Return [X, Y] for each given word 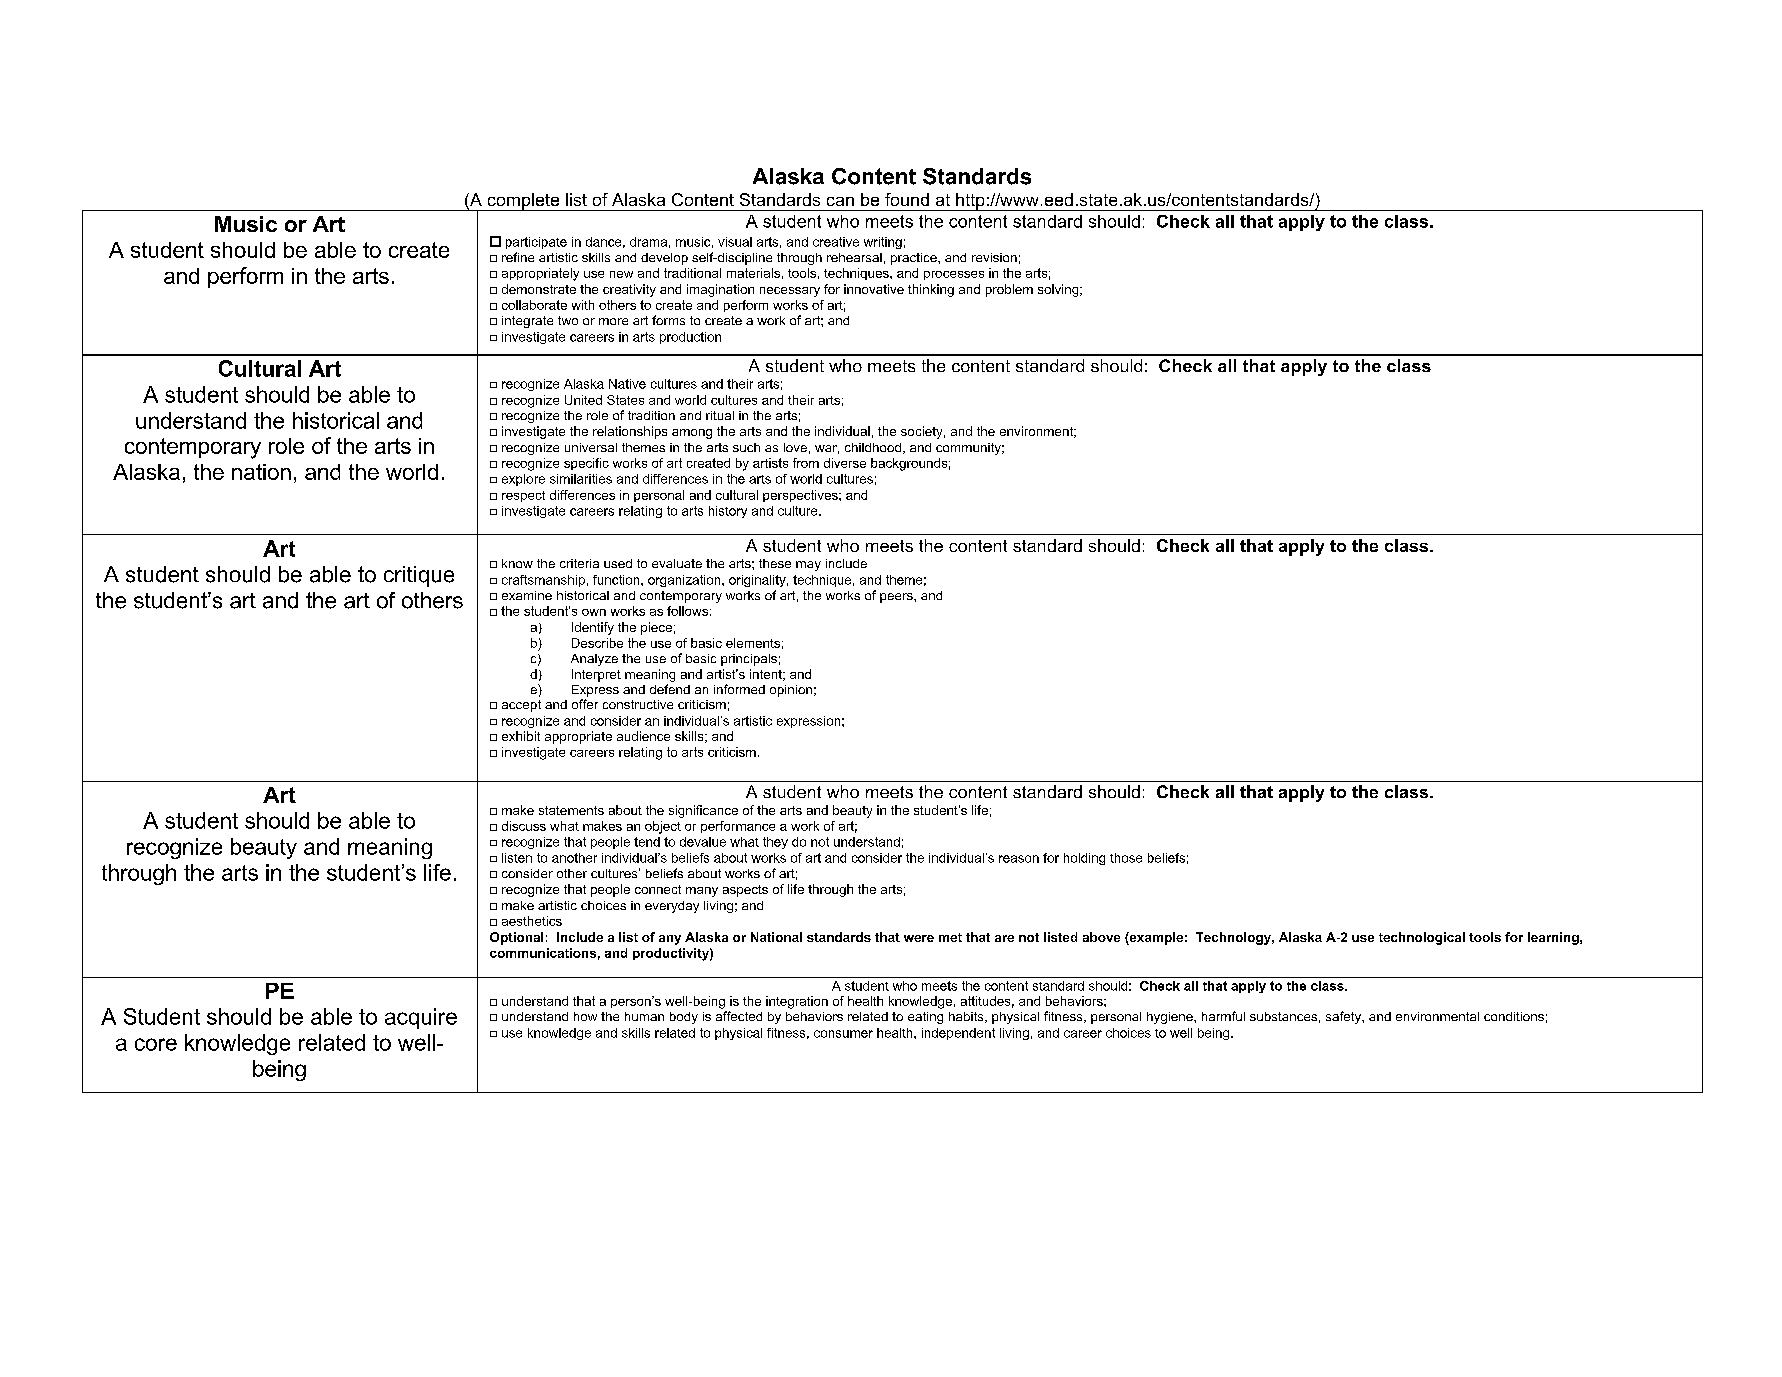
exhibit [521, 736]
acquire [421, 1018]
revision [994, 257]
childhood [874, 448]
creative [836, 242]
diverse [845, 463]
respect [523, 496]
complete [523, 202]
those [1126, 858]
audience [643, 736]
